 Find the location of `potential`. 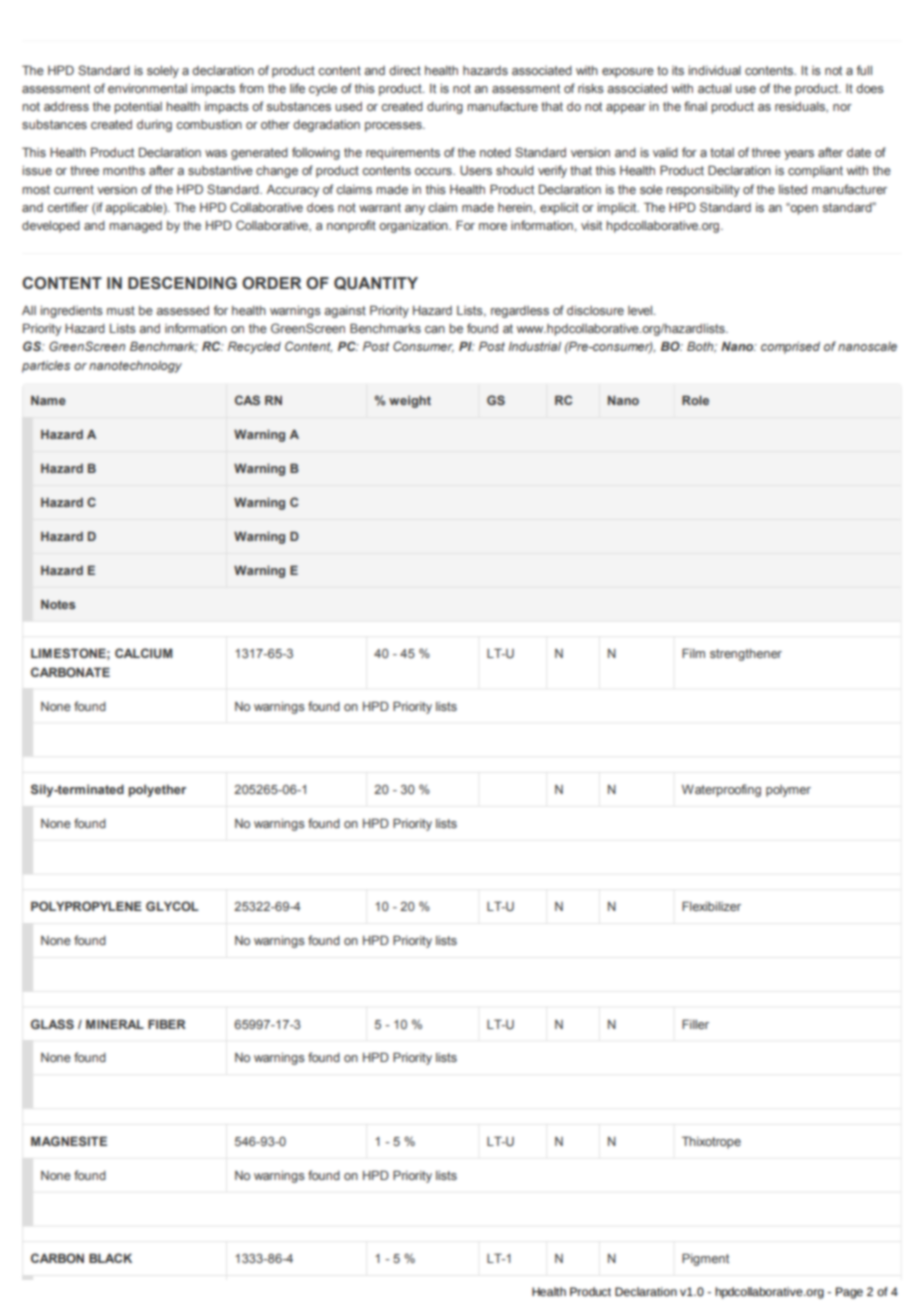

potential is located at coordinates (138, 108).
